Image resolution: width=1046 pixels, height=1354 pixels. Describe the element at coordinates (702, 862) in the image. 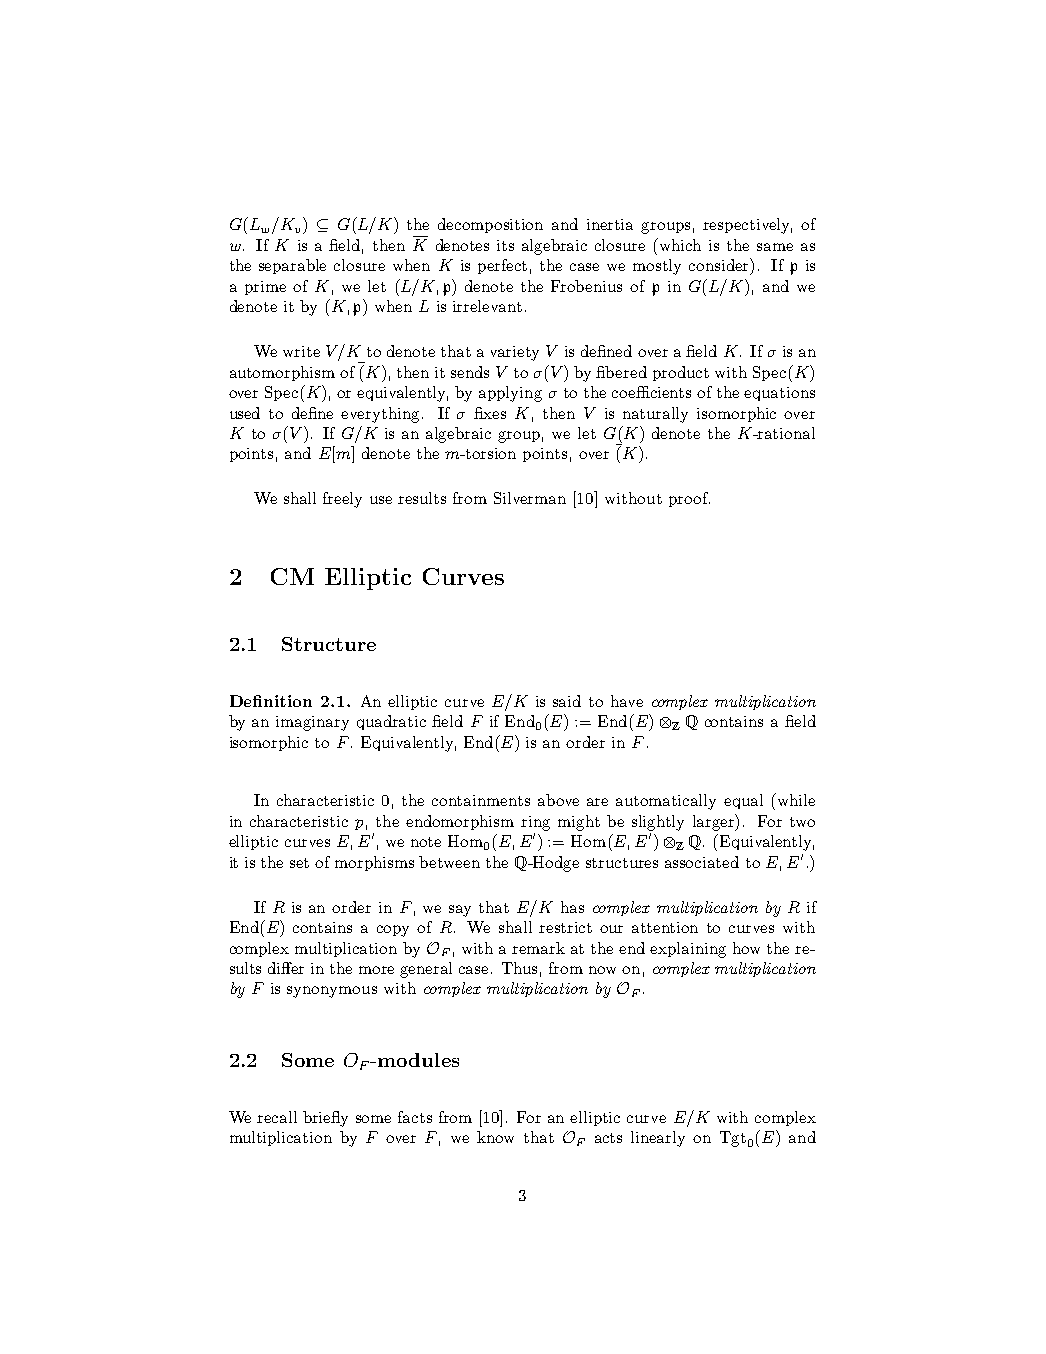

I see `associated` at that location.
